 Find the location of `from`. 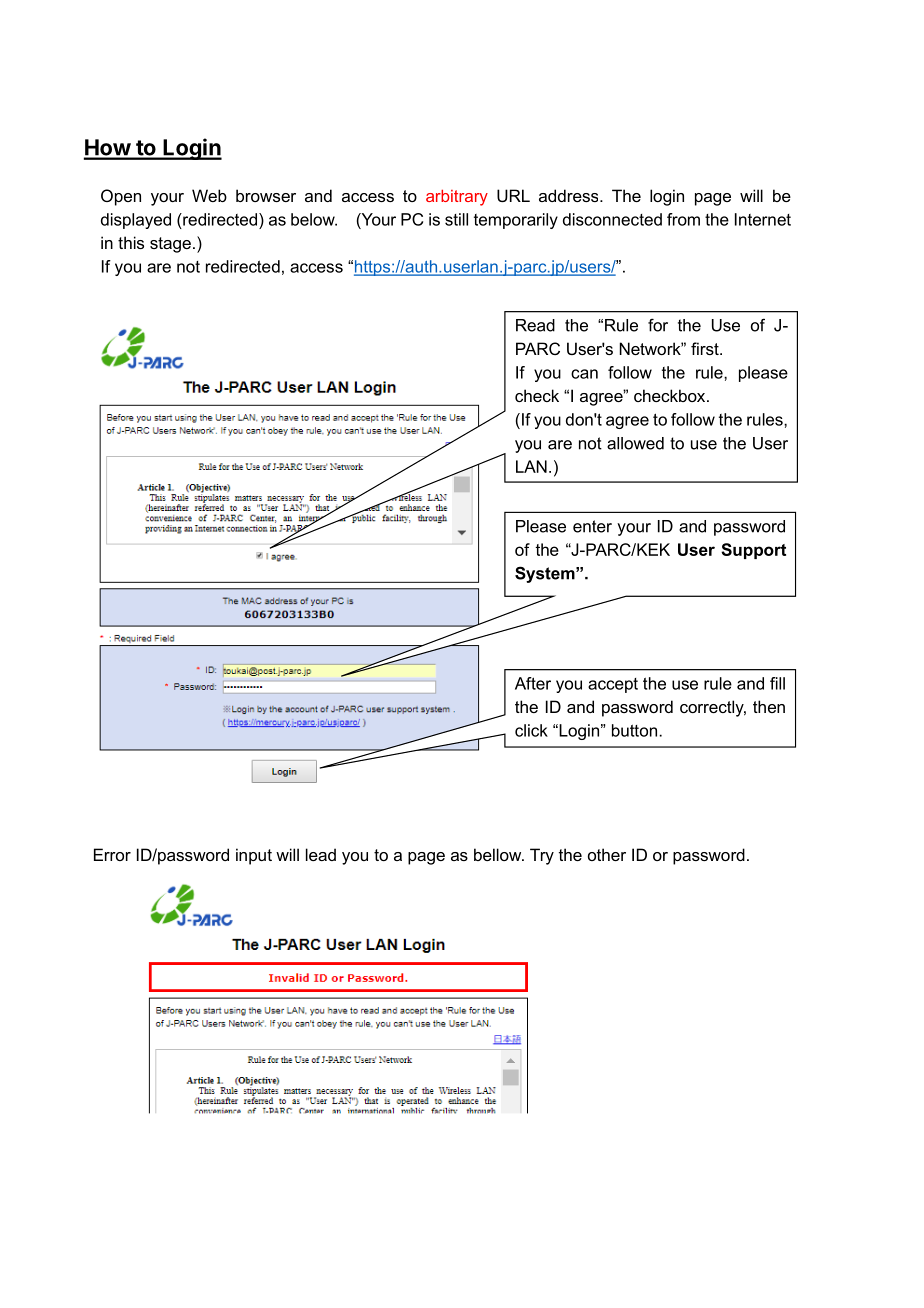

from is located at coordinates (683, 219).
